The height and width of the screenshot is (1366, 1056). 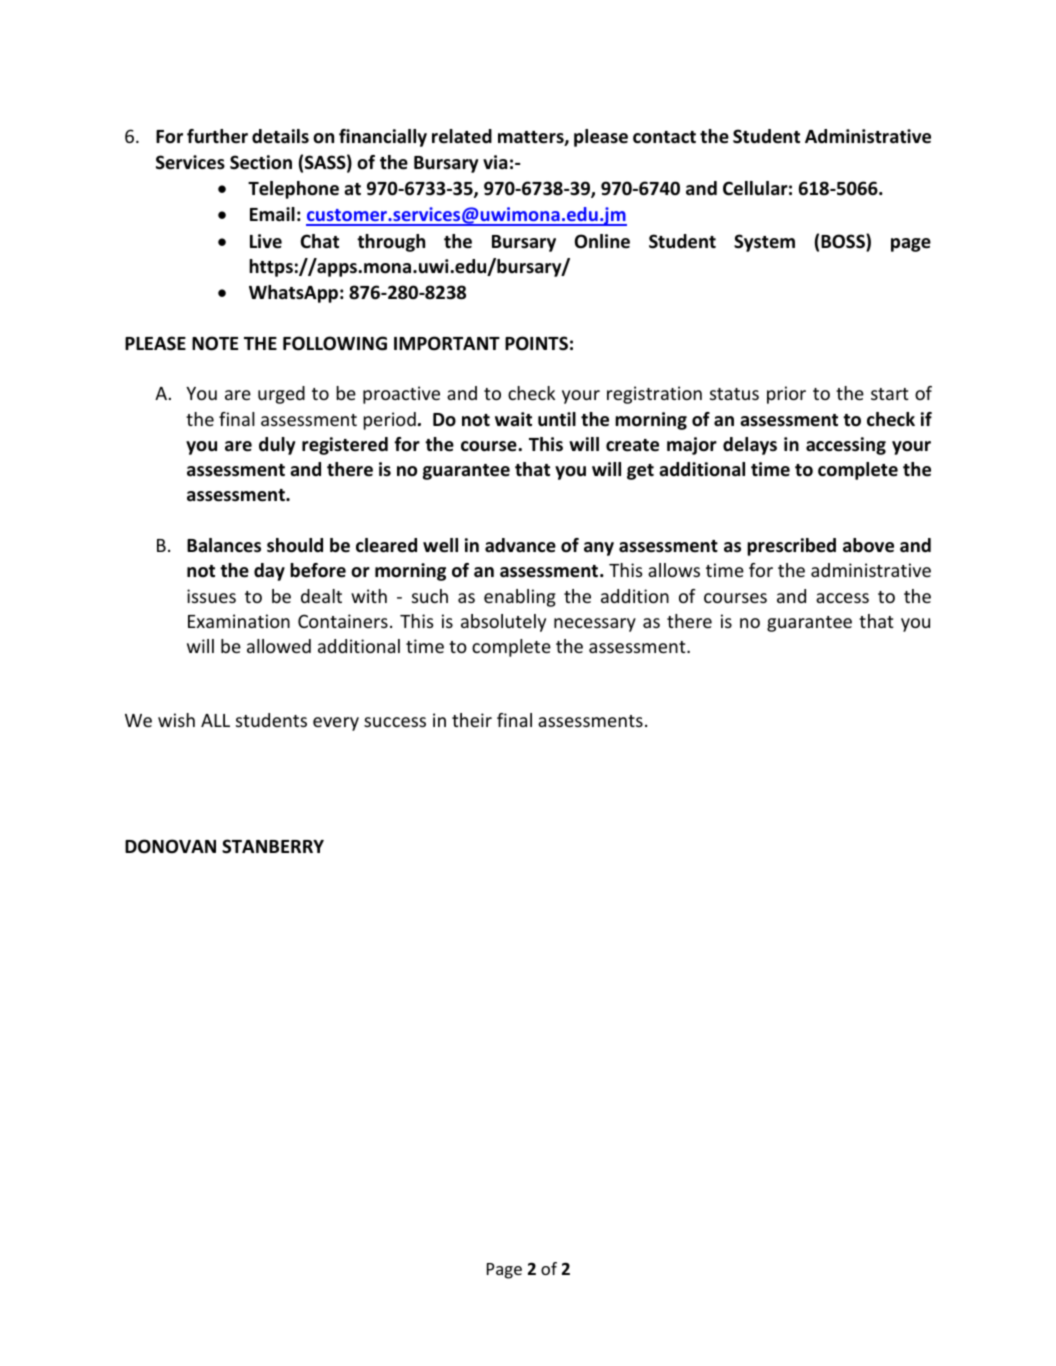 I want to click on prior, so click(x=786, y=395).
